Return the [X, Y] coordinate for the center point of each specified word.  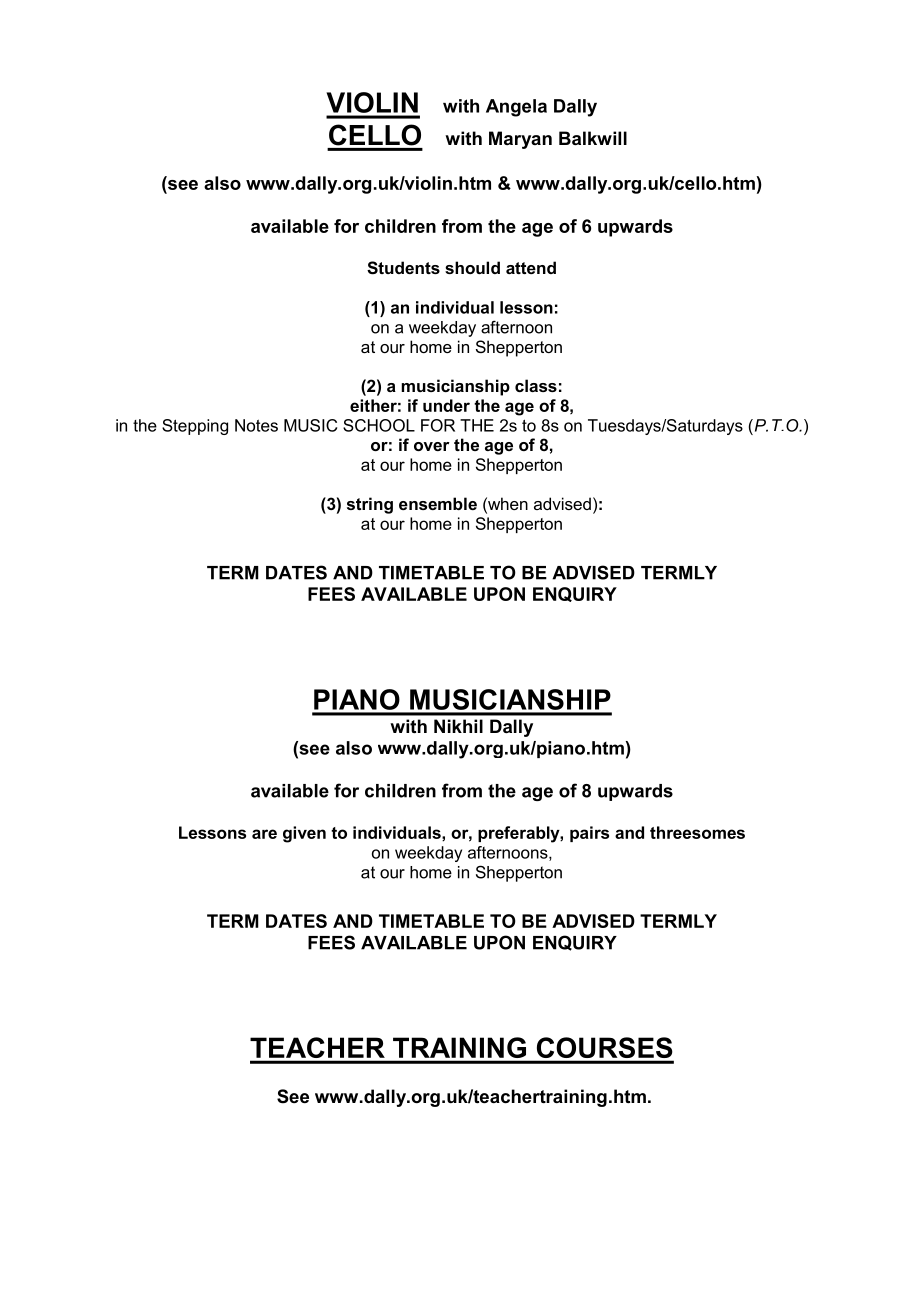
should [472, 267]
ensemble [438, 503]
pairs [589, 834]
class [536, 385]
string [370, 505]
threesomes [697, 832]
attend [531, 267]
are [264, 834]
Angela [516, 108]
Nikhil [458, 726]
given [304, 834]
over [432, 446]
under [446, 405]
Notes [256, 425]
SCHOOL [379, 425]
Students [403, 268]
